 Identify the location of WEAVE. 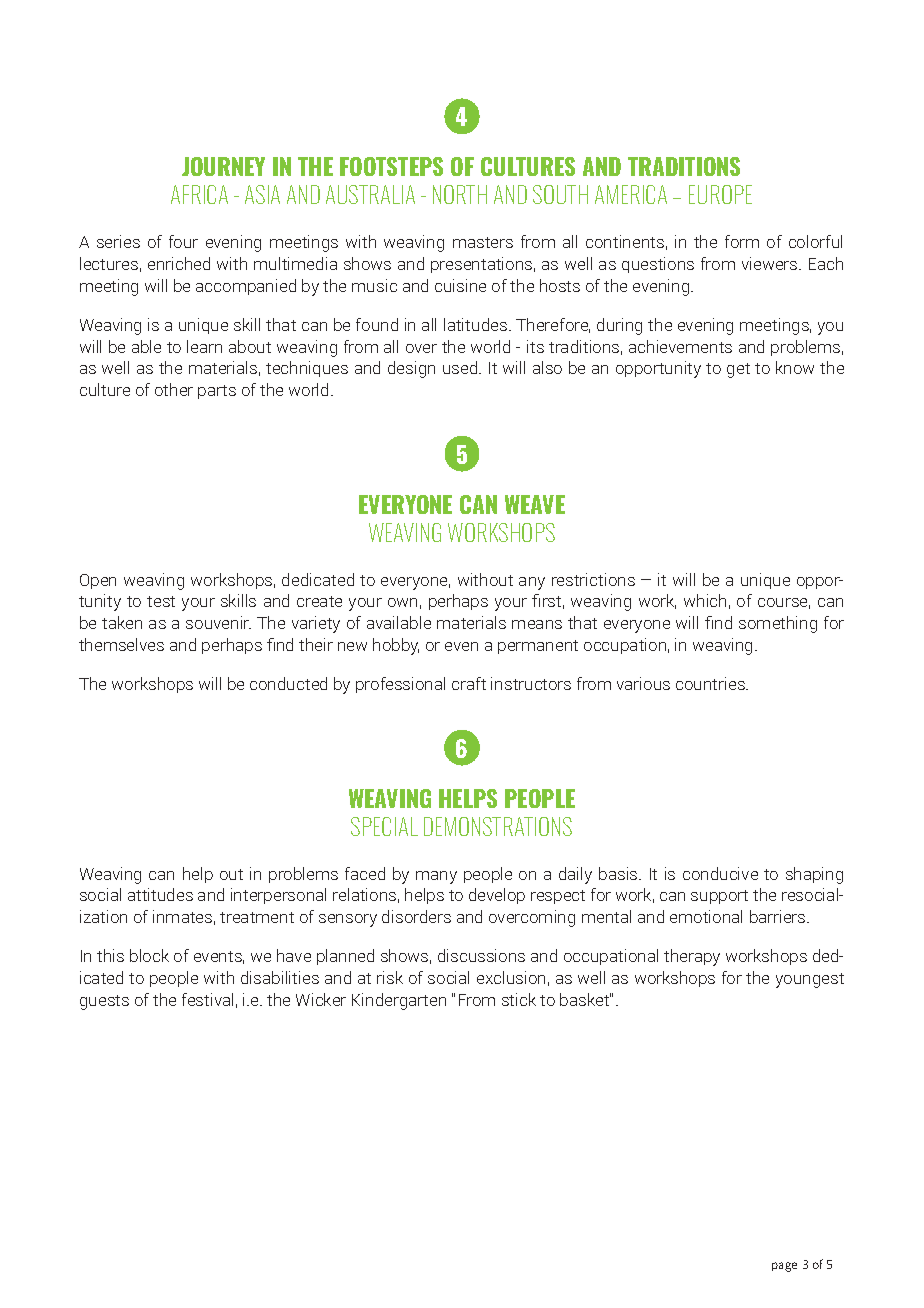
(535, 504).
